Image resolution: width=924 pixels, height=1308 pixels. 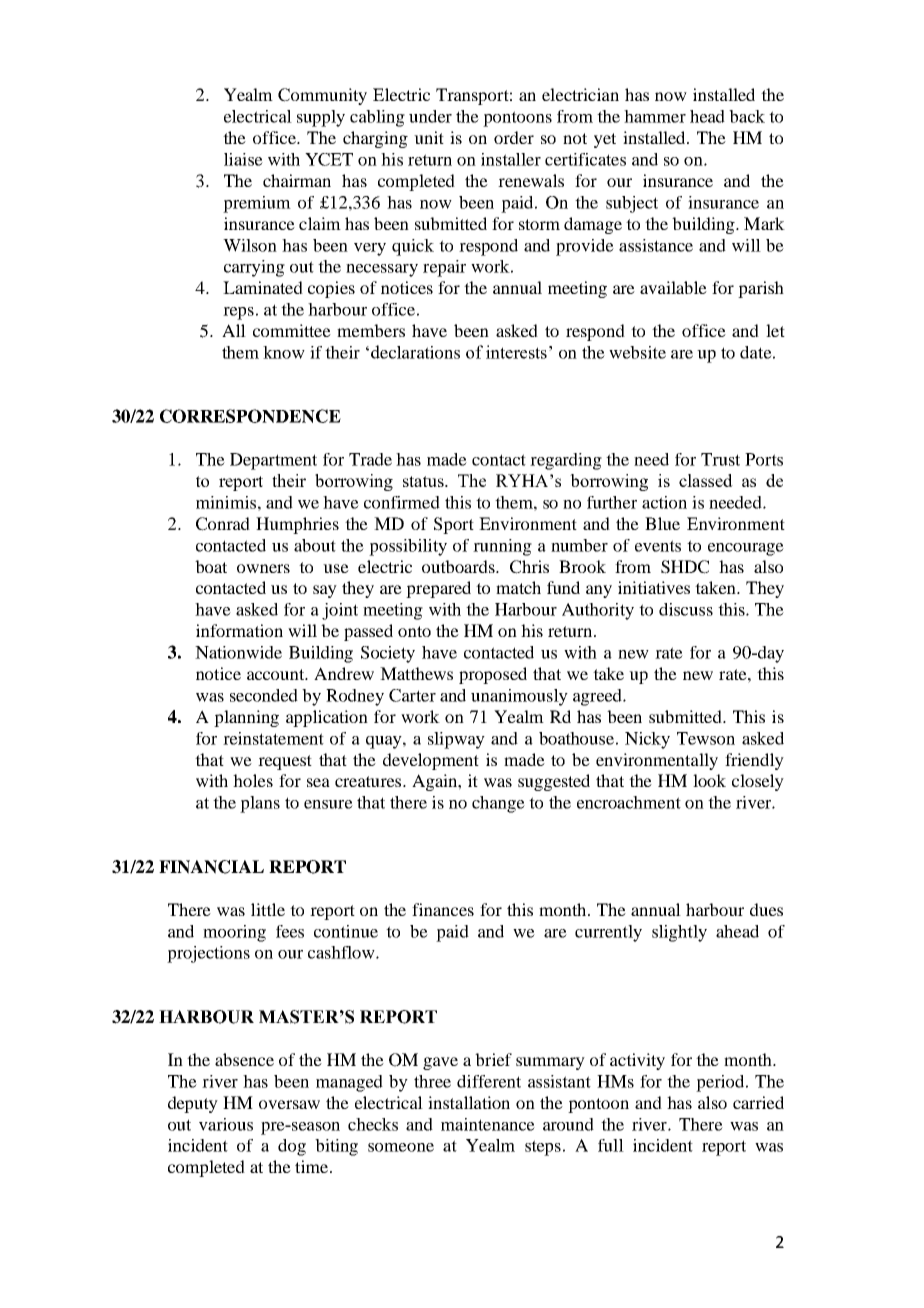 What do you see at coordinates (268, 909) in the image?
I see `little` at bounding box center [268, 909].
